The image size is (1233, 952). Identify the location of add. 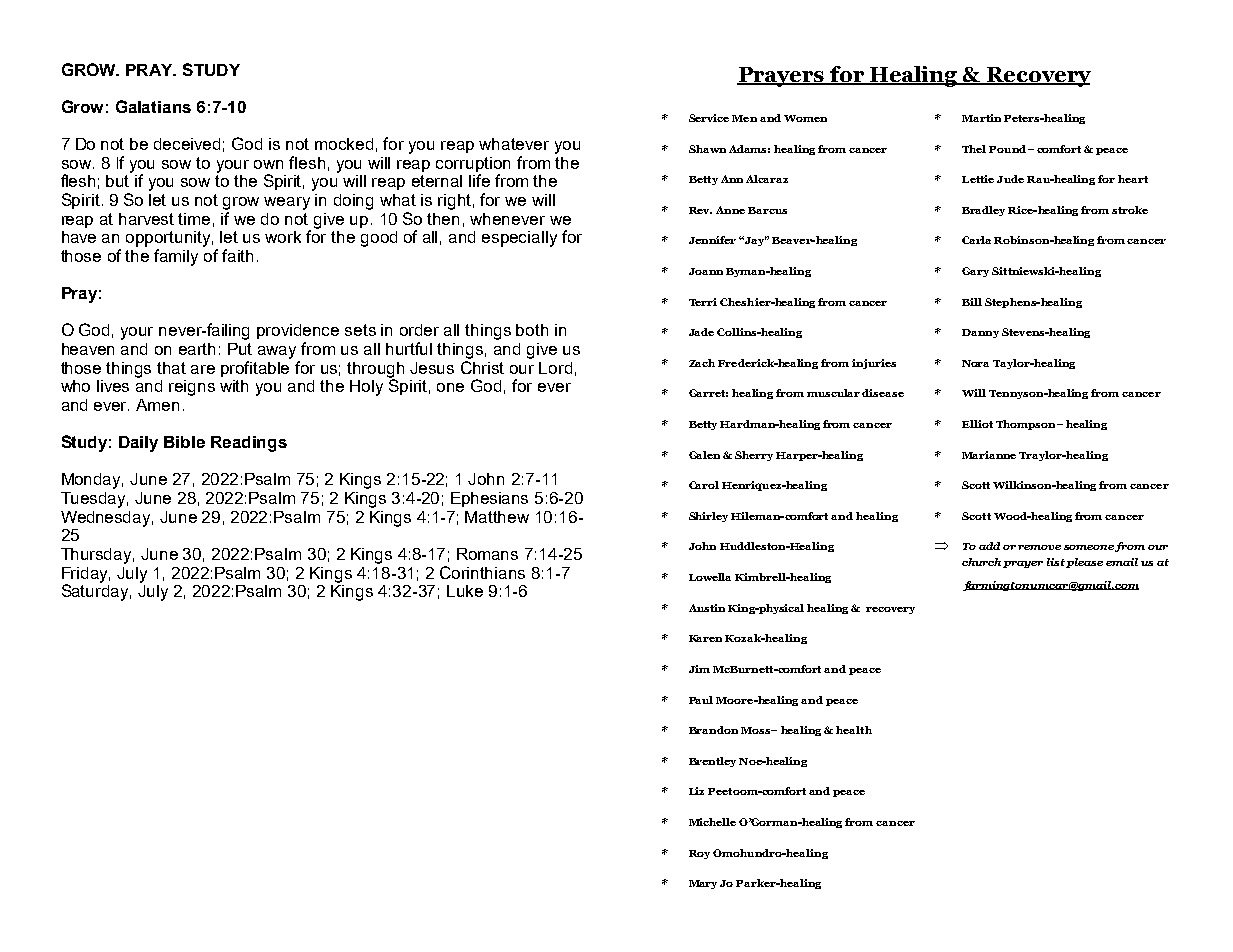
(989, 546).
